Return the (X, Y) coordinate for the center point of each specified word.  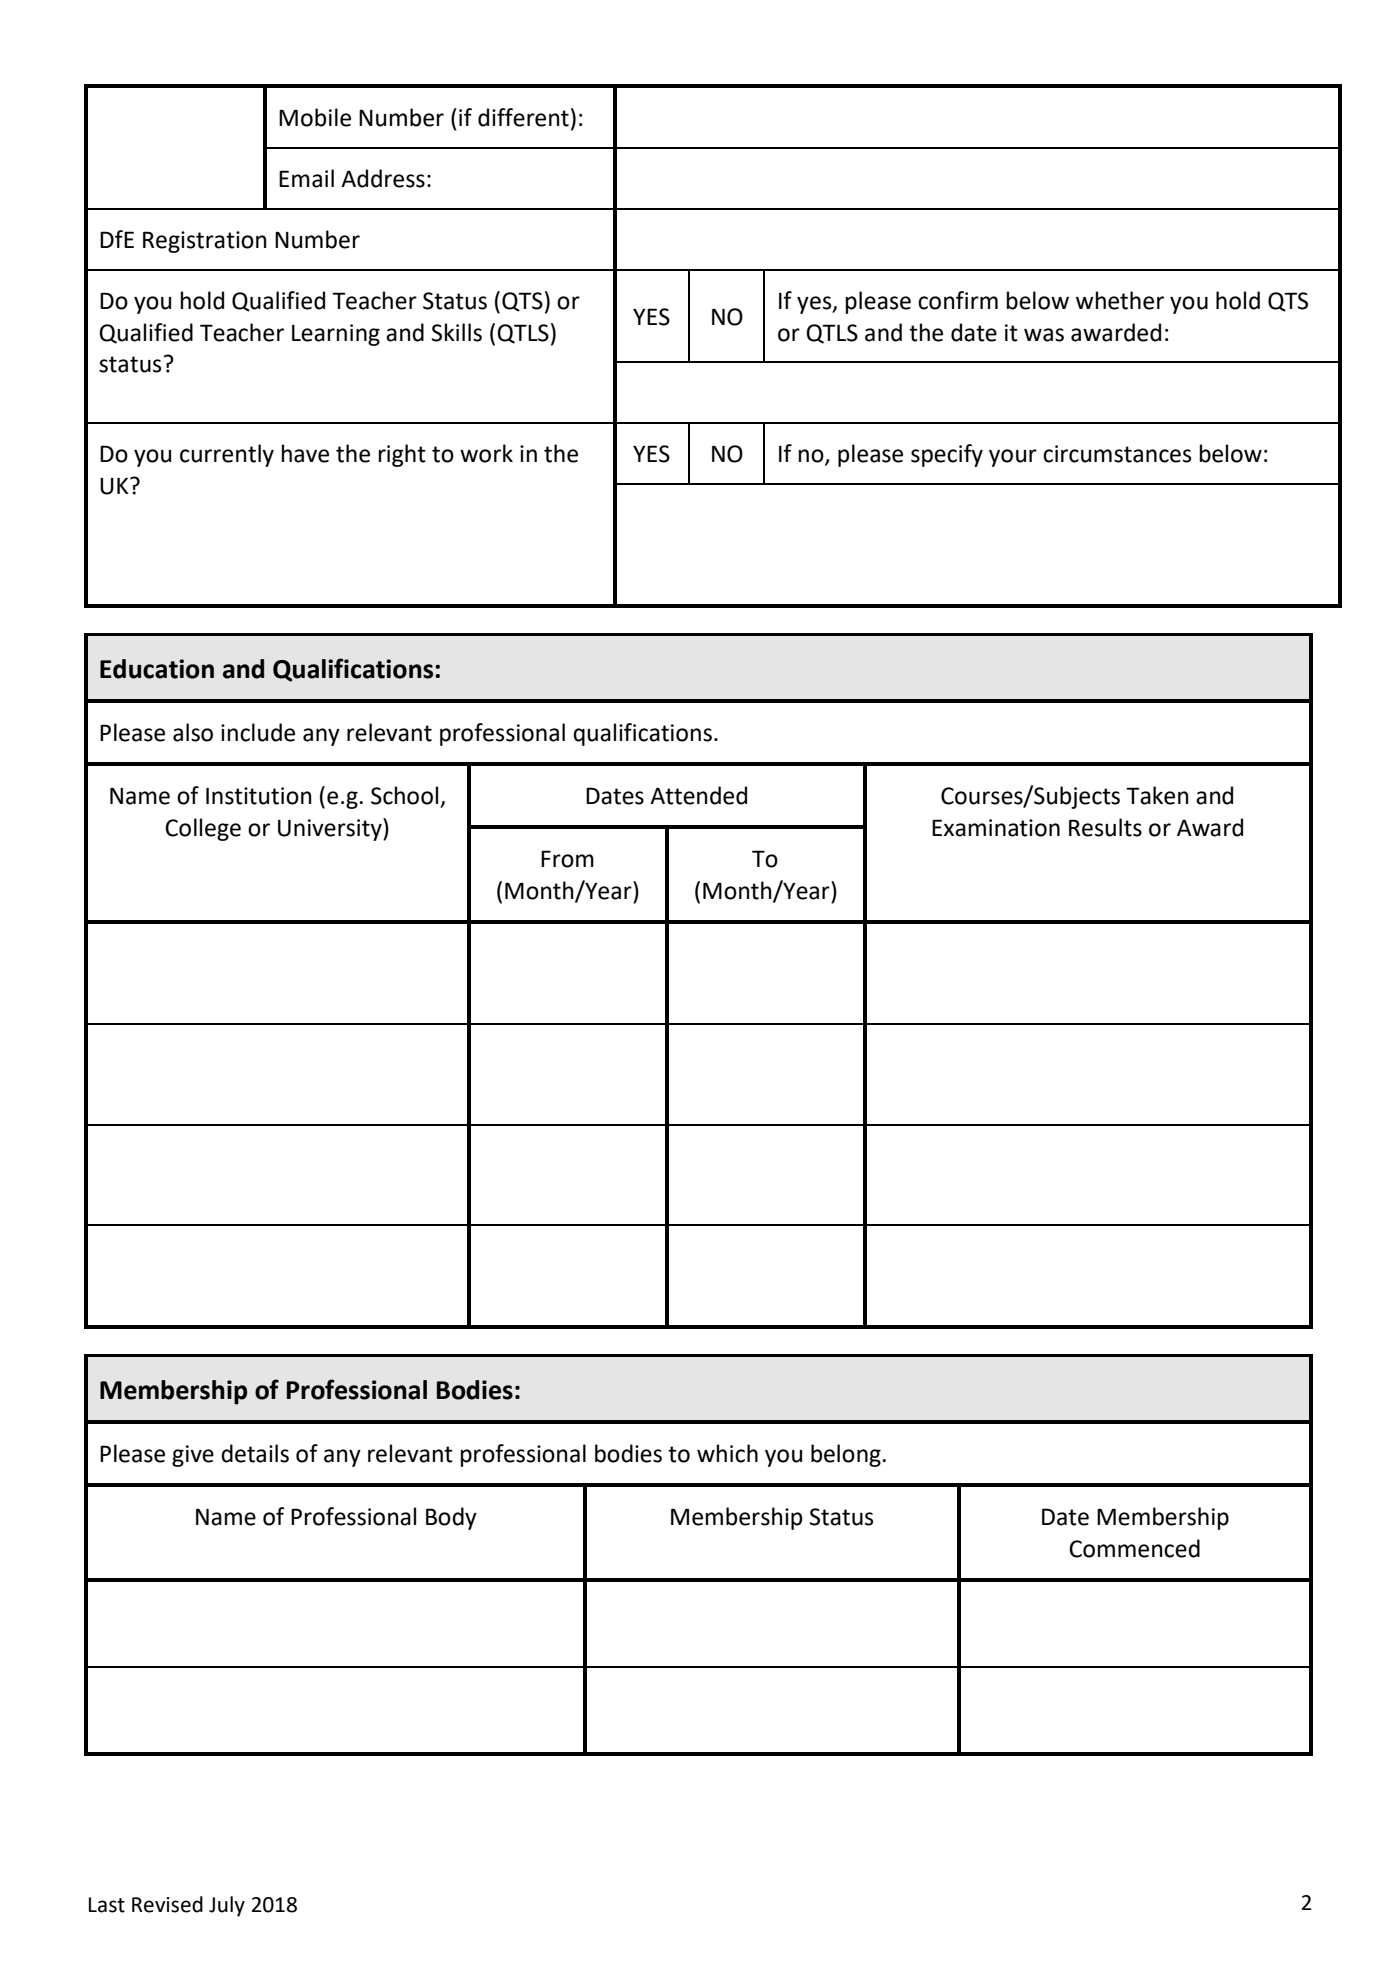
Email (306, 178)
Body (451, 1518)
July (227, 1906)
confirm (958, 300)
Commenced (1134, 1548)
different (523, 117)
